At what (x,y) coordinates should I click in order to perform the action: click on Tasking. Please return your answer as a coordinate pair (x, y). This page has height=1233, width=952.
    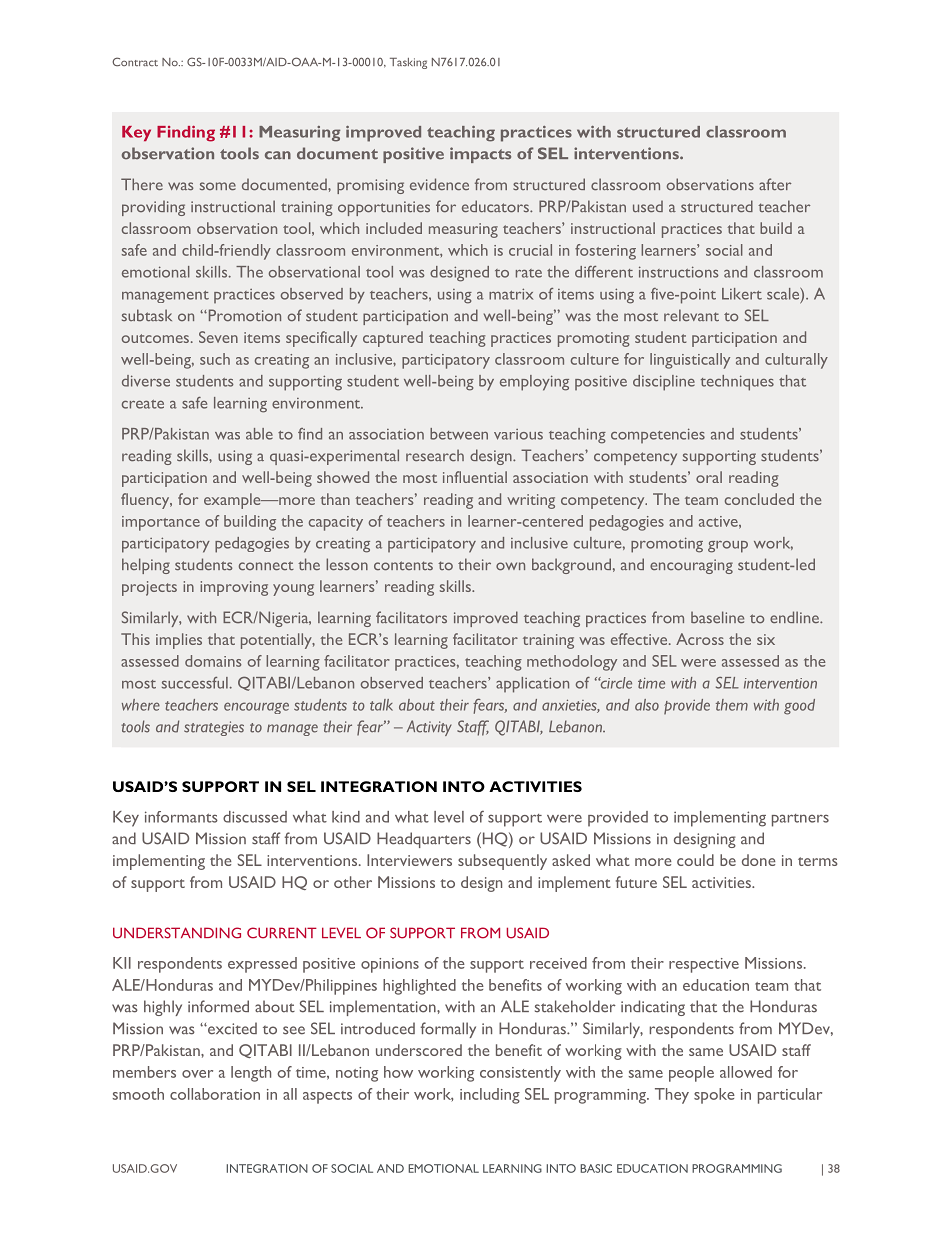
    Looking at the image, I should click on (408, 63).
